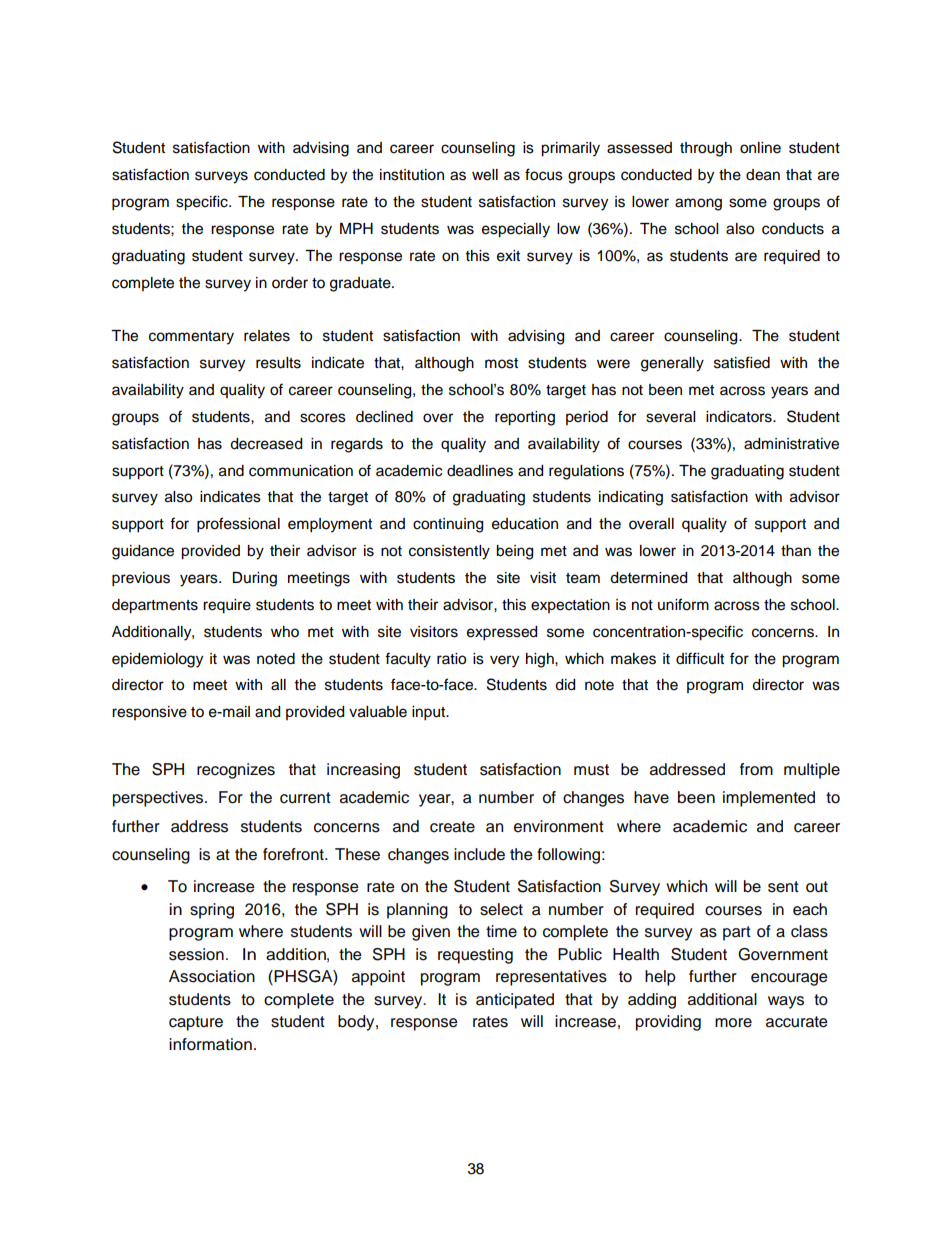 Image resolution: width=952 pixels, height=1233 pixels. Describe the element at coordinates (356, 228) in the screenshot. I see `MPH` at that location.
